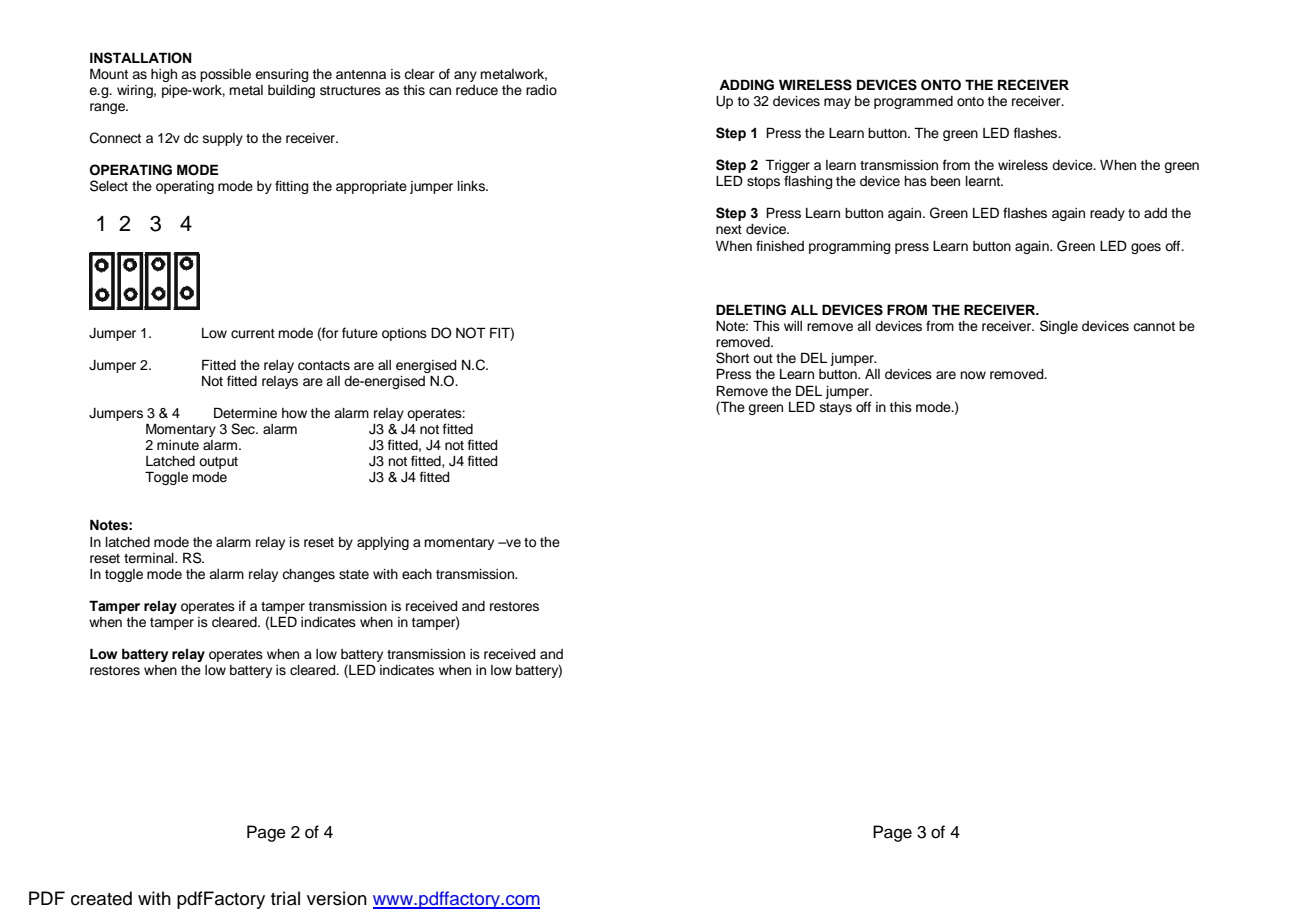 This page has width=1308, height=924. Describe the element at coordinates (751, 310) in the page. I see `DELETING` at that location.
